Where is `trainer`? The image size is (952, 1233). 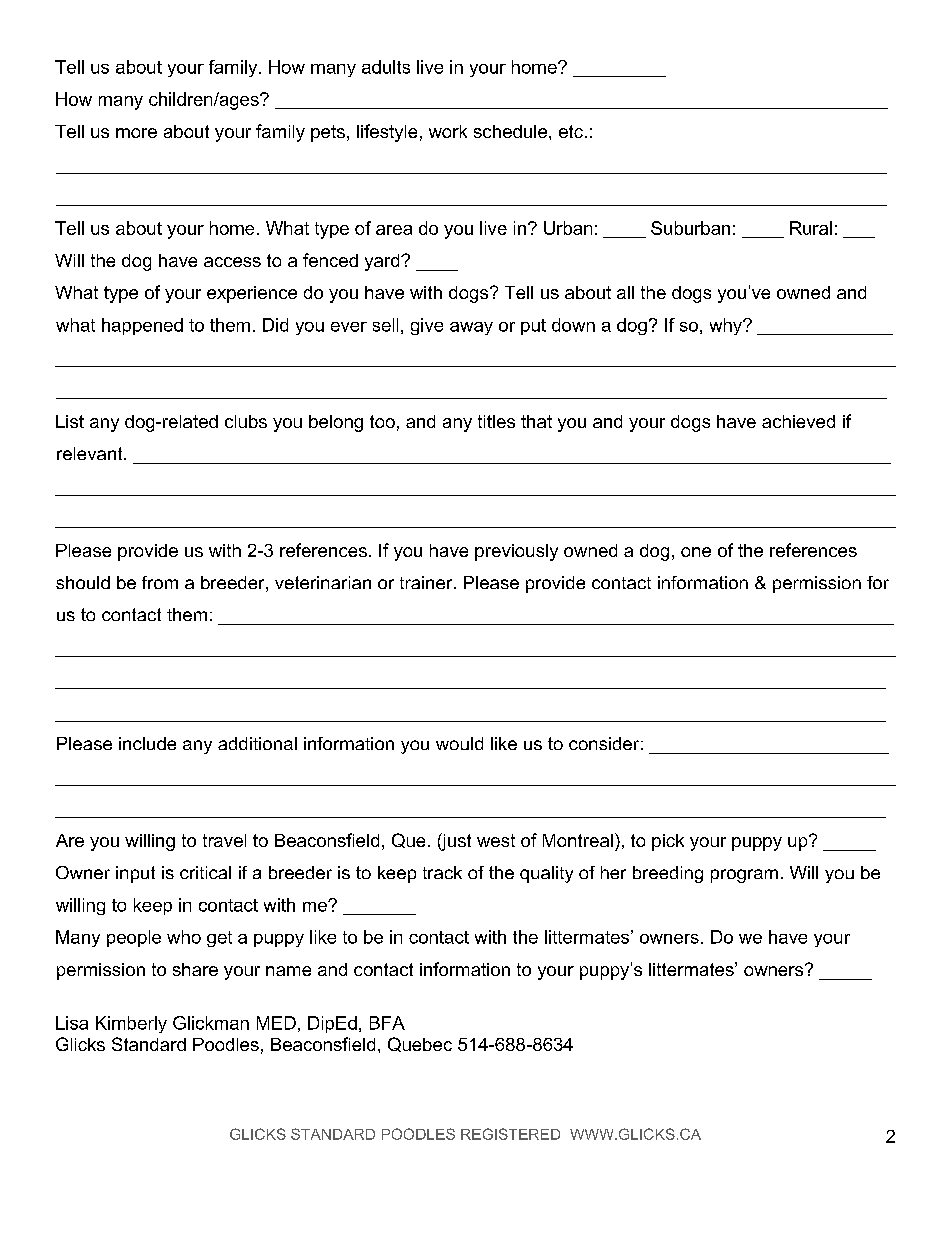 trainer is located at coordinates (427, 582).
